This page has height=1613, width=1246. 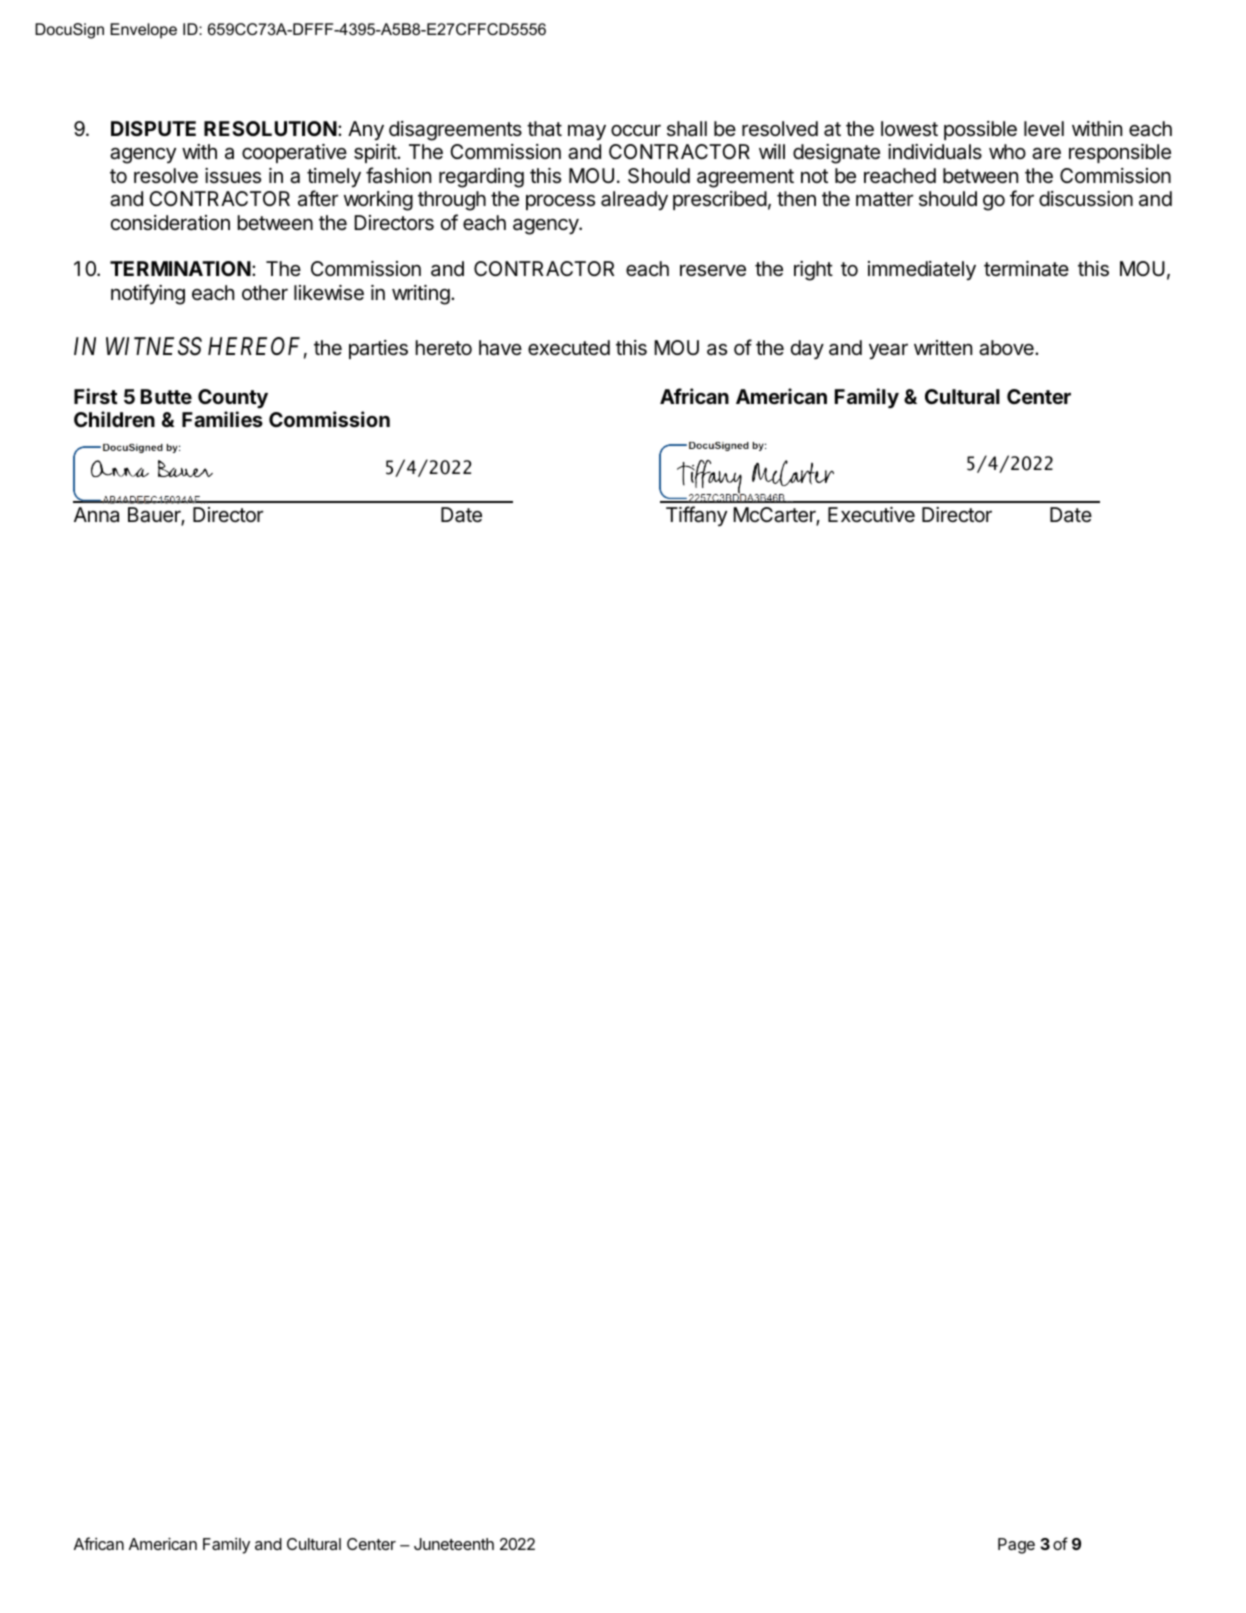 What do you see at coordinates (222, 419) in the page?
I see `Families` at bounding box center [222, 419].
